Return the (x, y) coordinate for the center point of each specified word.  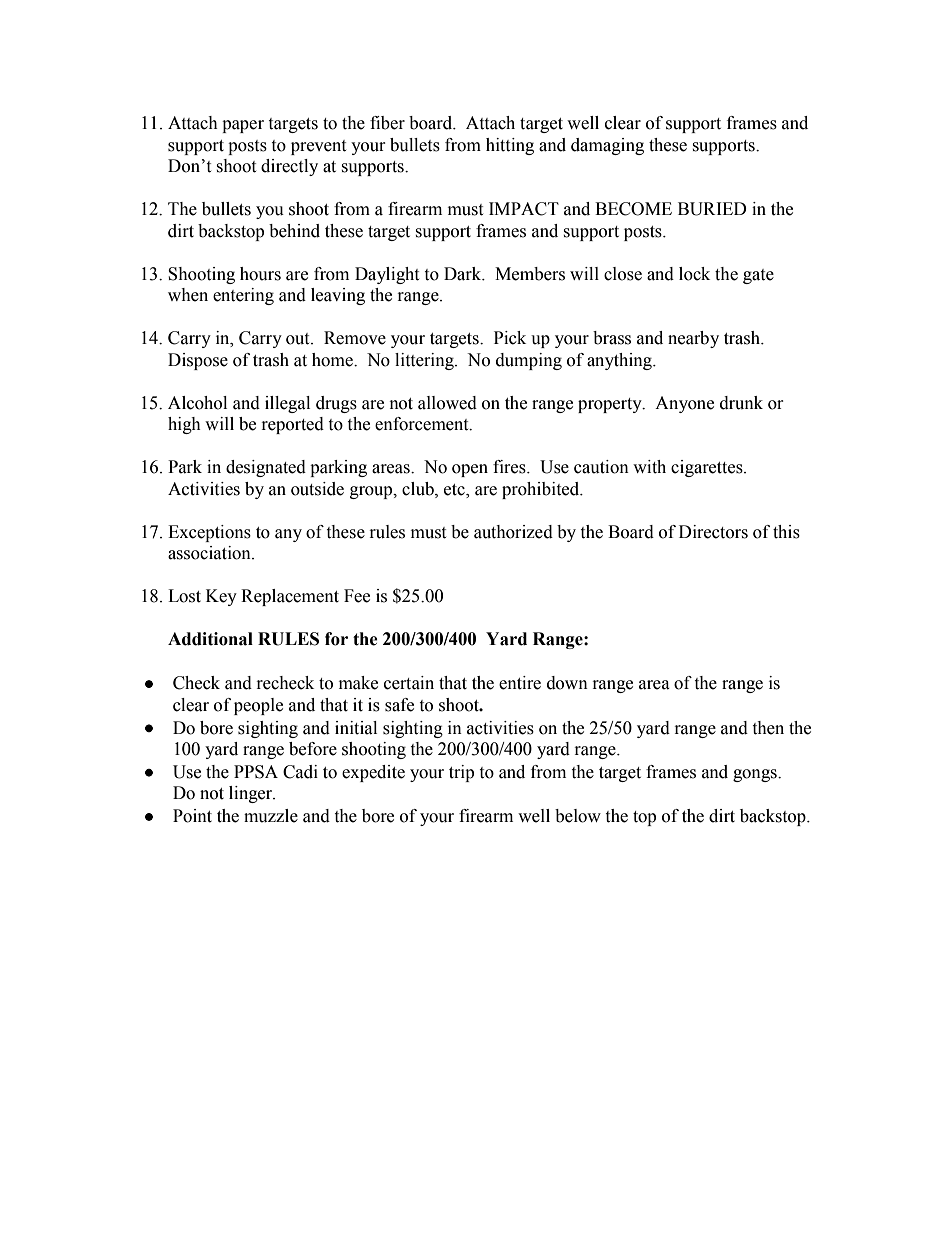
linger (252, 794)
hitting (510, 146)
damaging (607, 146)
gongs (756, 775)
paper (243, 126)
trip (461, 773)
